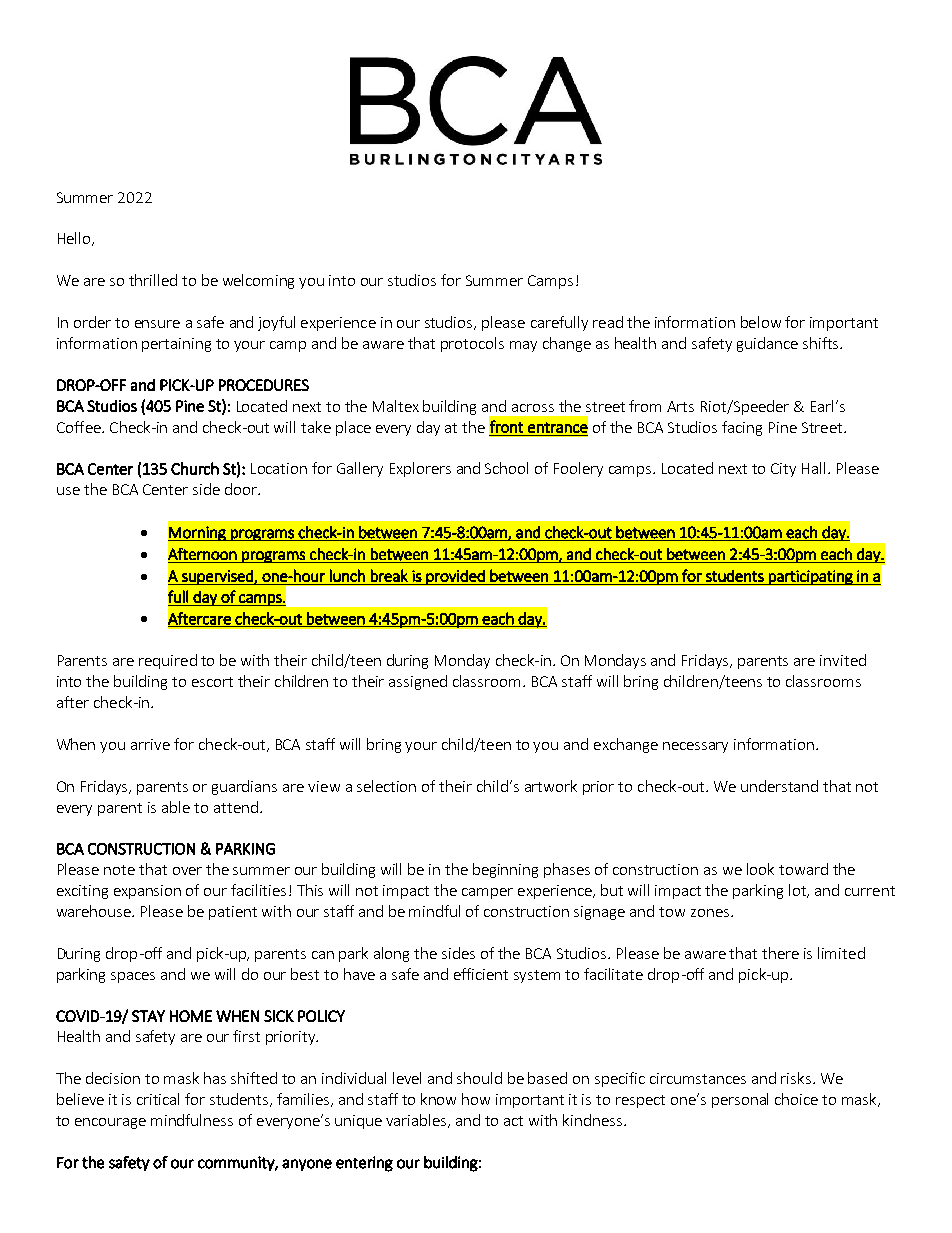 This page has height=1233, width=952. Describe the element at coordinates (195, 468) in the page. I see `Church` at that location.
